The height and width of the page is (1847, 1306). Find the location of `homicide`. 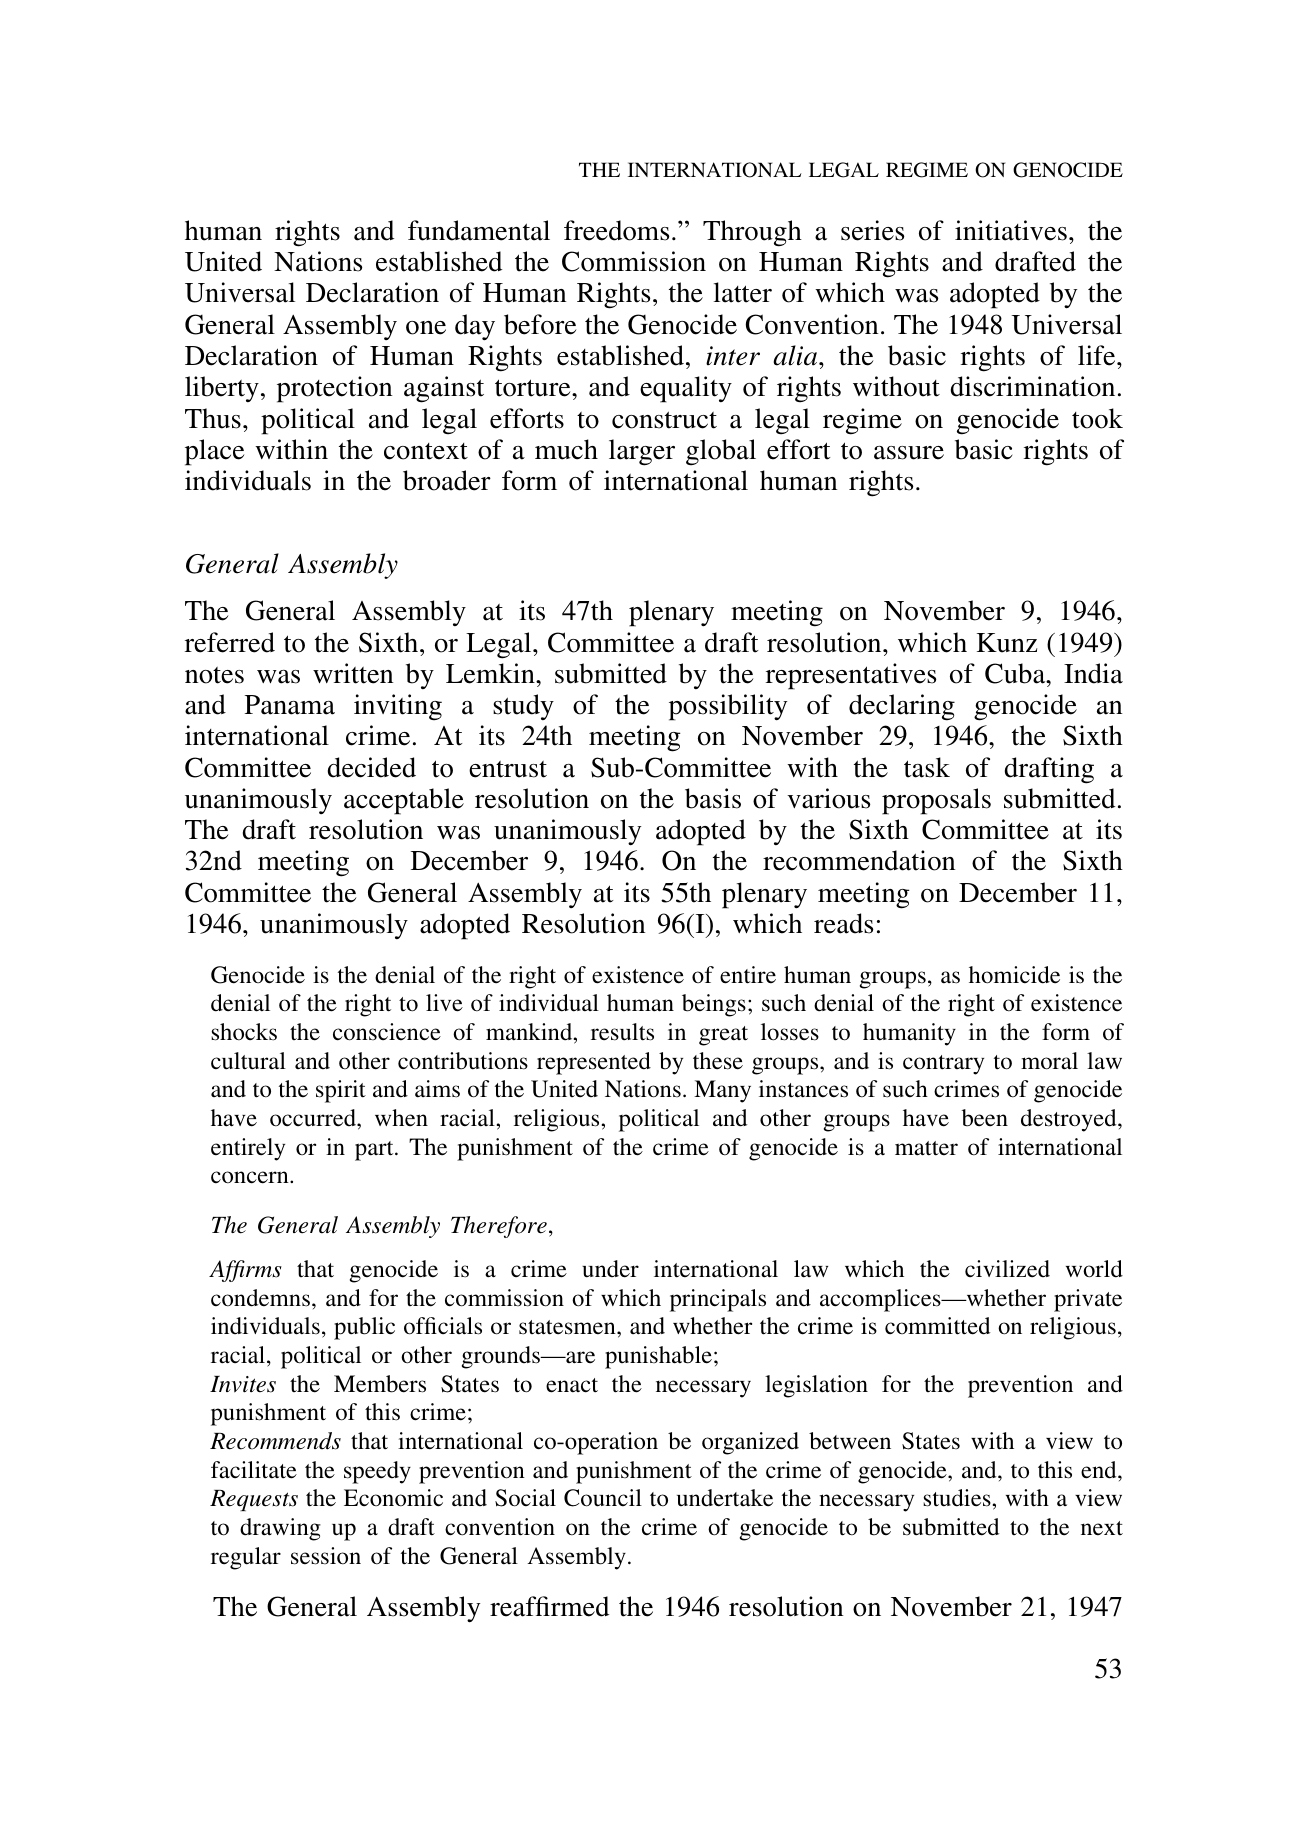

homicide is located at coordinates (1014, 975).
